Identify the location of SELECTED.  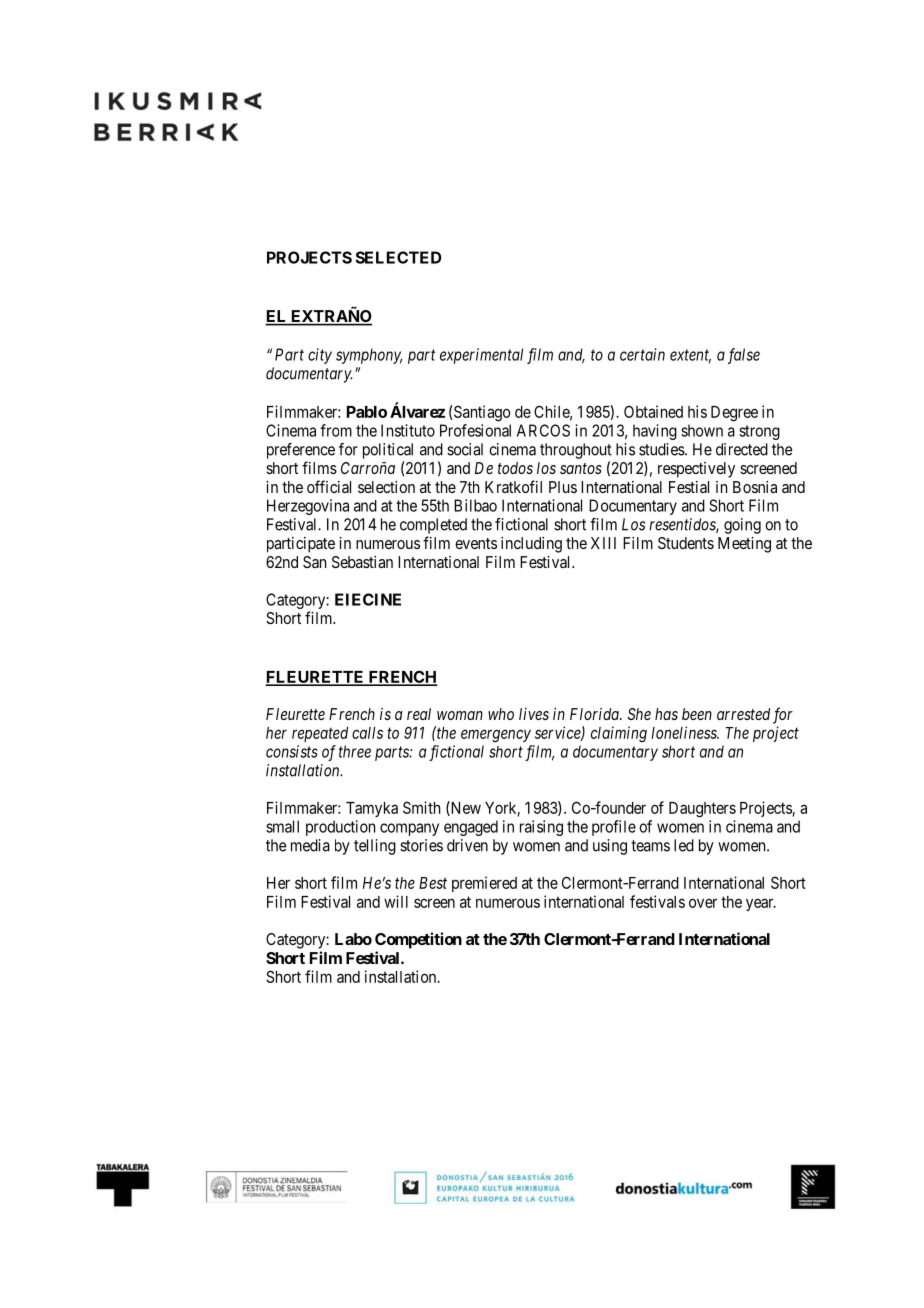
(399, 257).
